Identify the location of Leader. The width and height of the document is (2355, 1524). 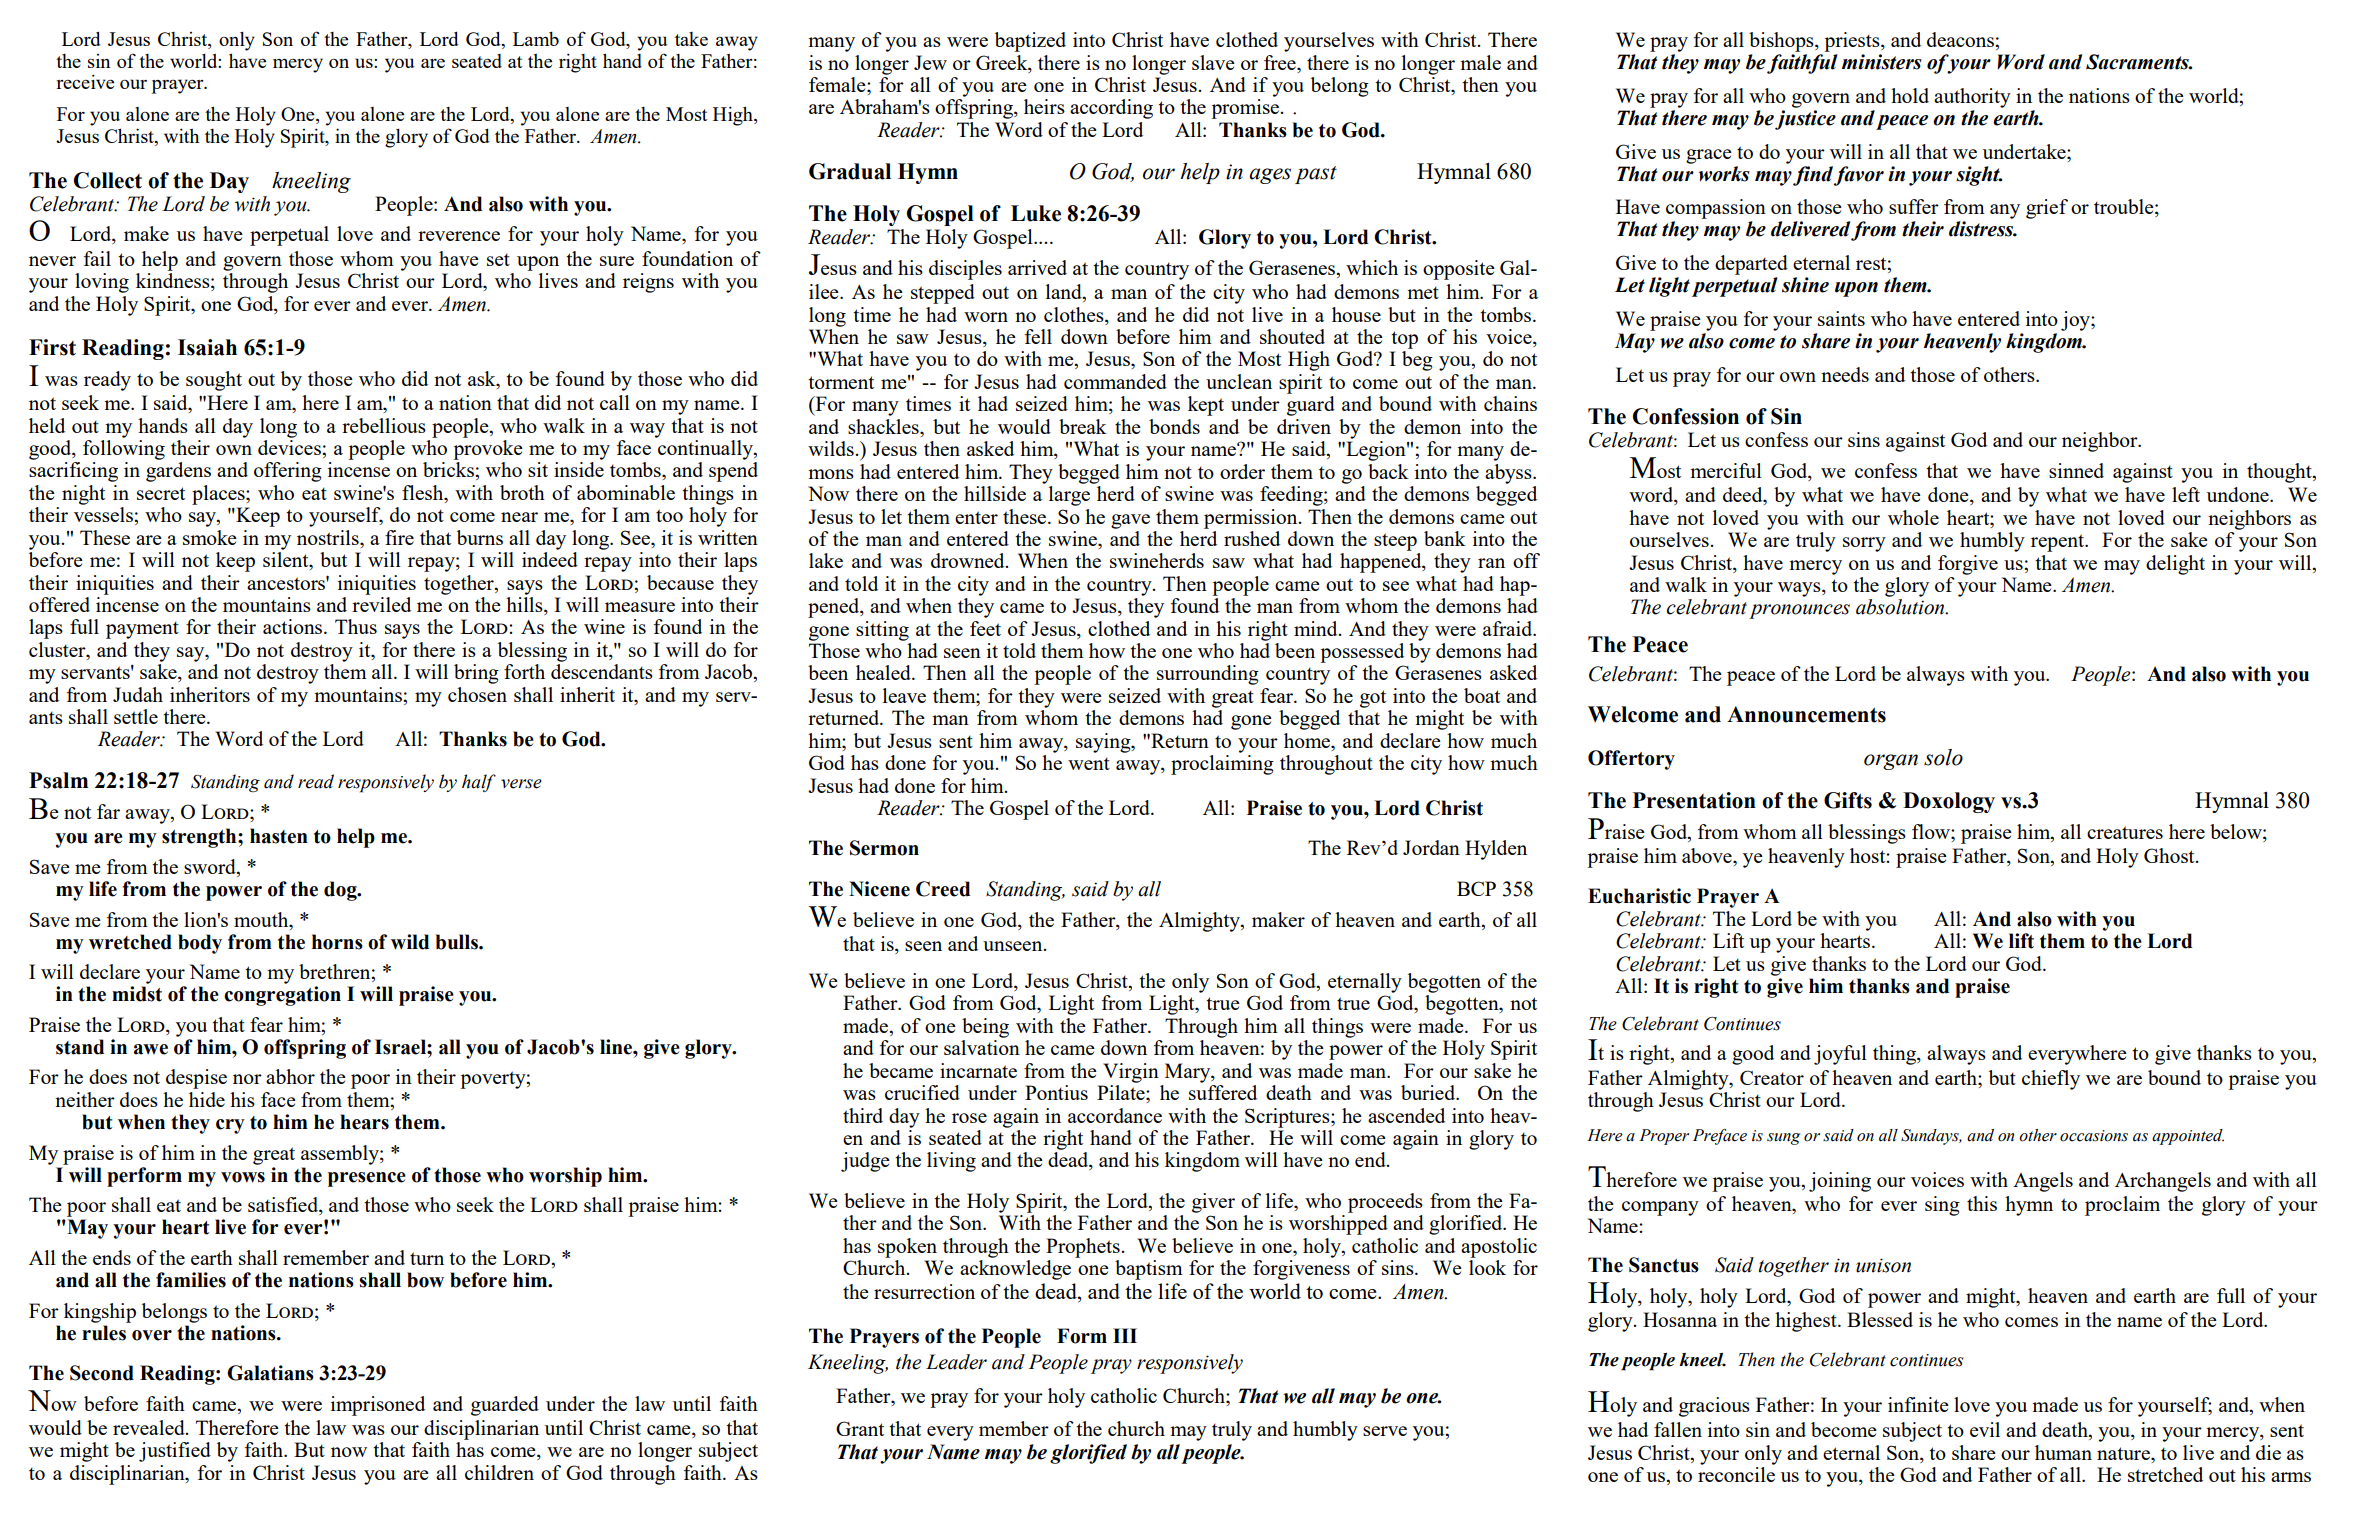
(956, 1362).
